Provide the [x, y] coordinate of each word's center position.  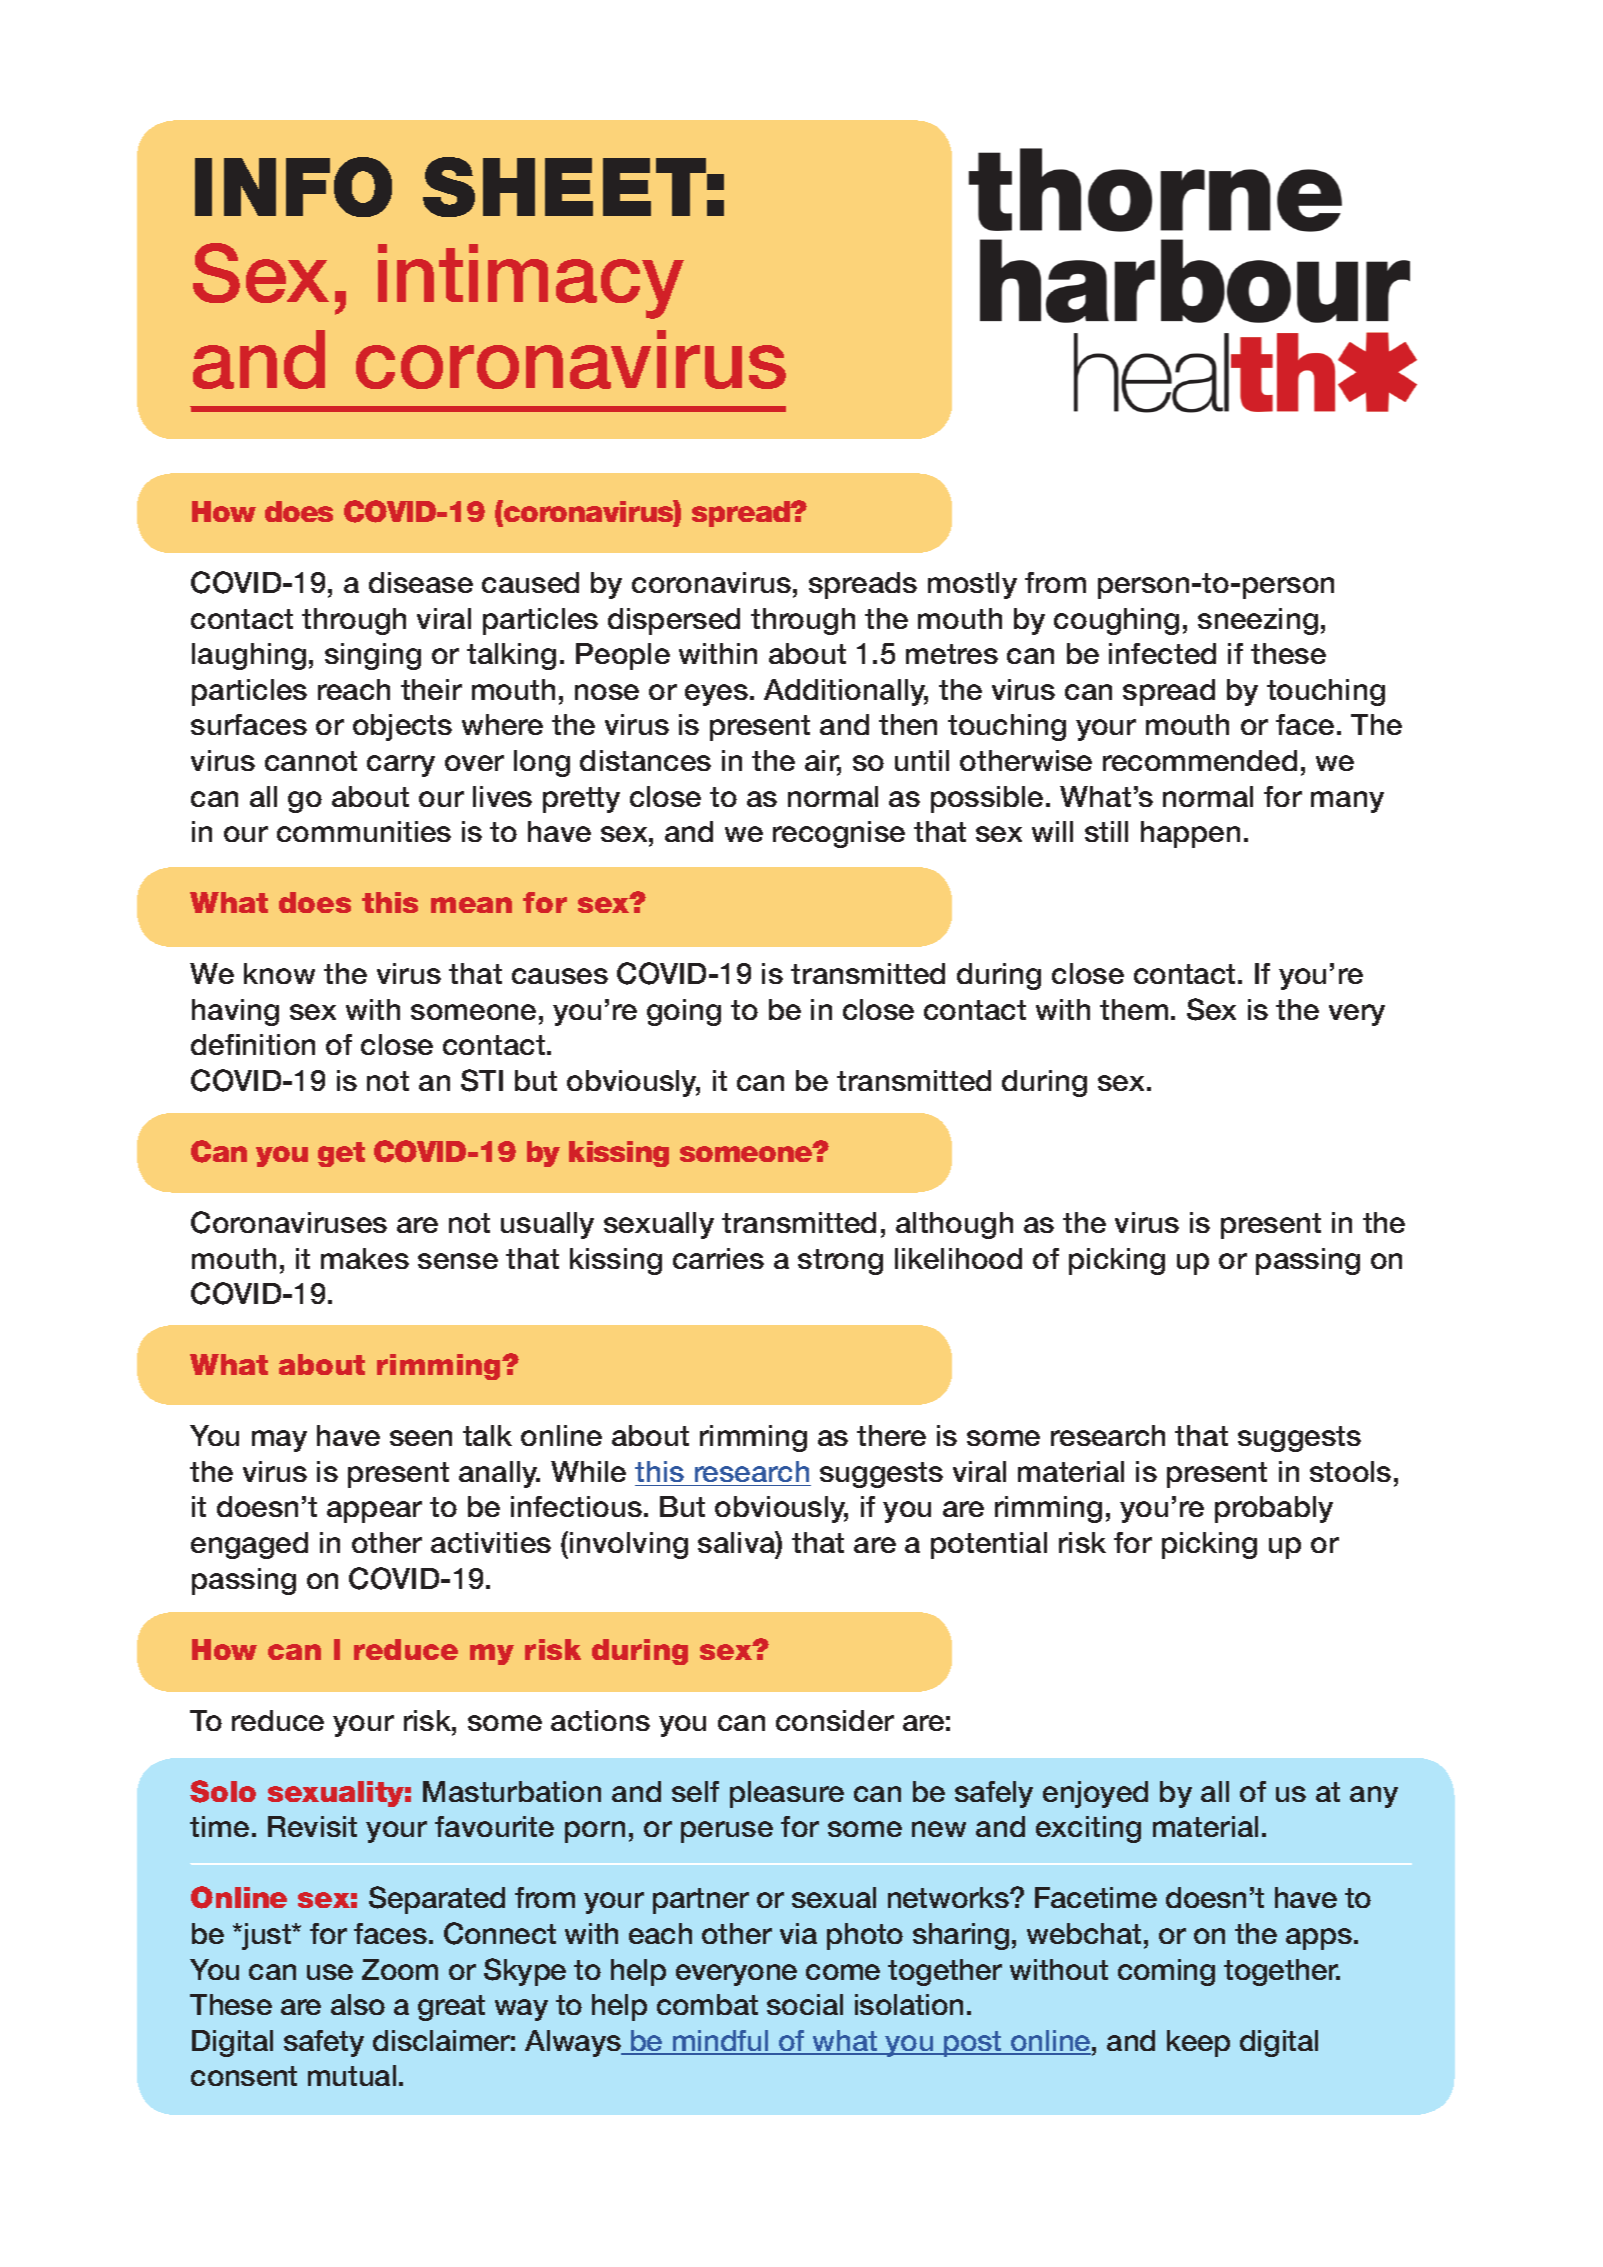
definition [253, 1044]
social [805, 2004]
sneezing [1258, 621]
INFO [293, 187]
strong [840, 1262]
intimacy [531, 281]
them [1134, 1009]
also [358, 2004]
